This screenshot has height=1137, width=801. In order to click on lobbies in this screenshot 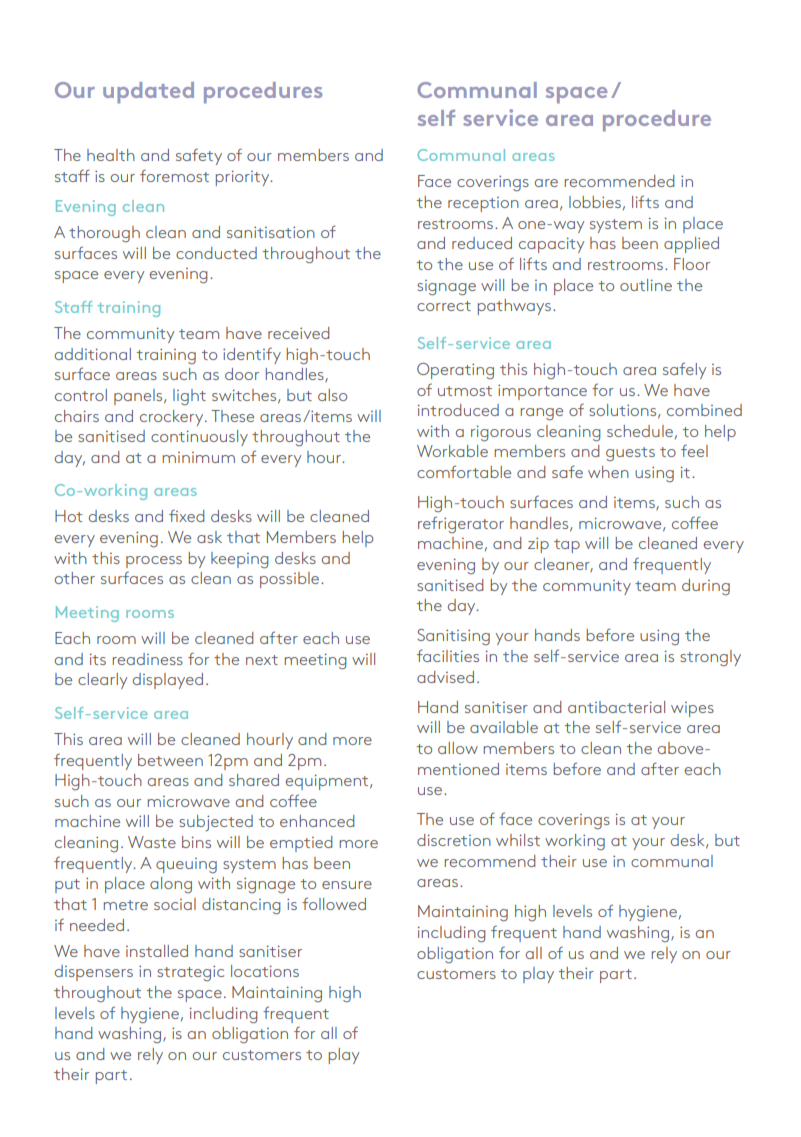, I will do `click(595, 202)`.
